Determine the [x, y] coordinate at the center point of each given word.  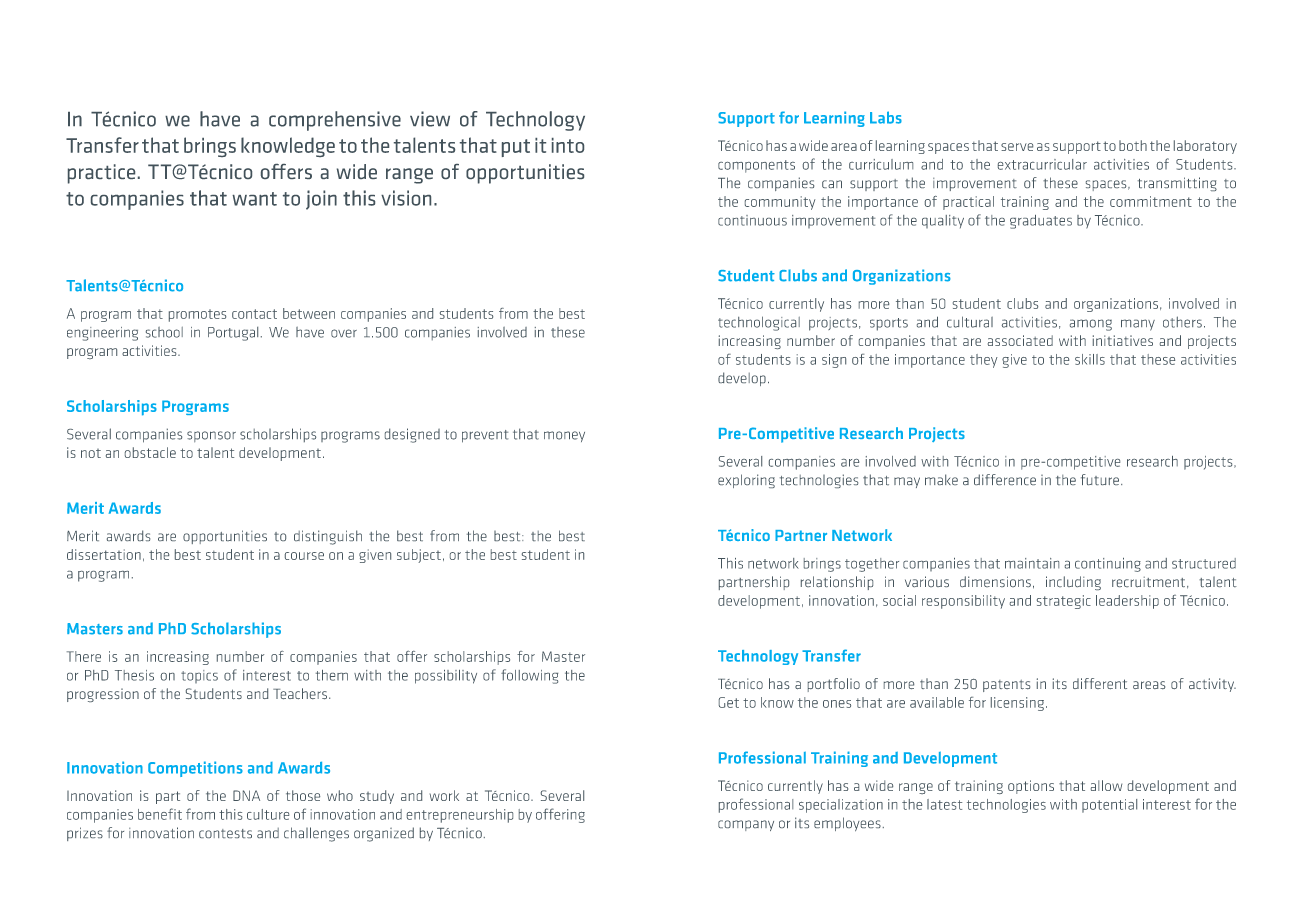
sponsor [211, 436]
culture [268, 814]
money [564, 436]
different [1100, 683]
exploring [746, 481]
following [529, 676]
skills [1090, 359]
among [1091, 325]
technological [759, 323]
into [568, 145]
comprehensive [335, 121]
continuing [1108, 565]
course [304, 556]
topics [199, 676]
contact [254, 314]
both [1133, 145]
